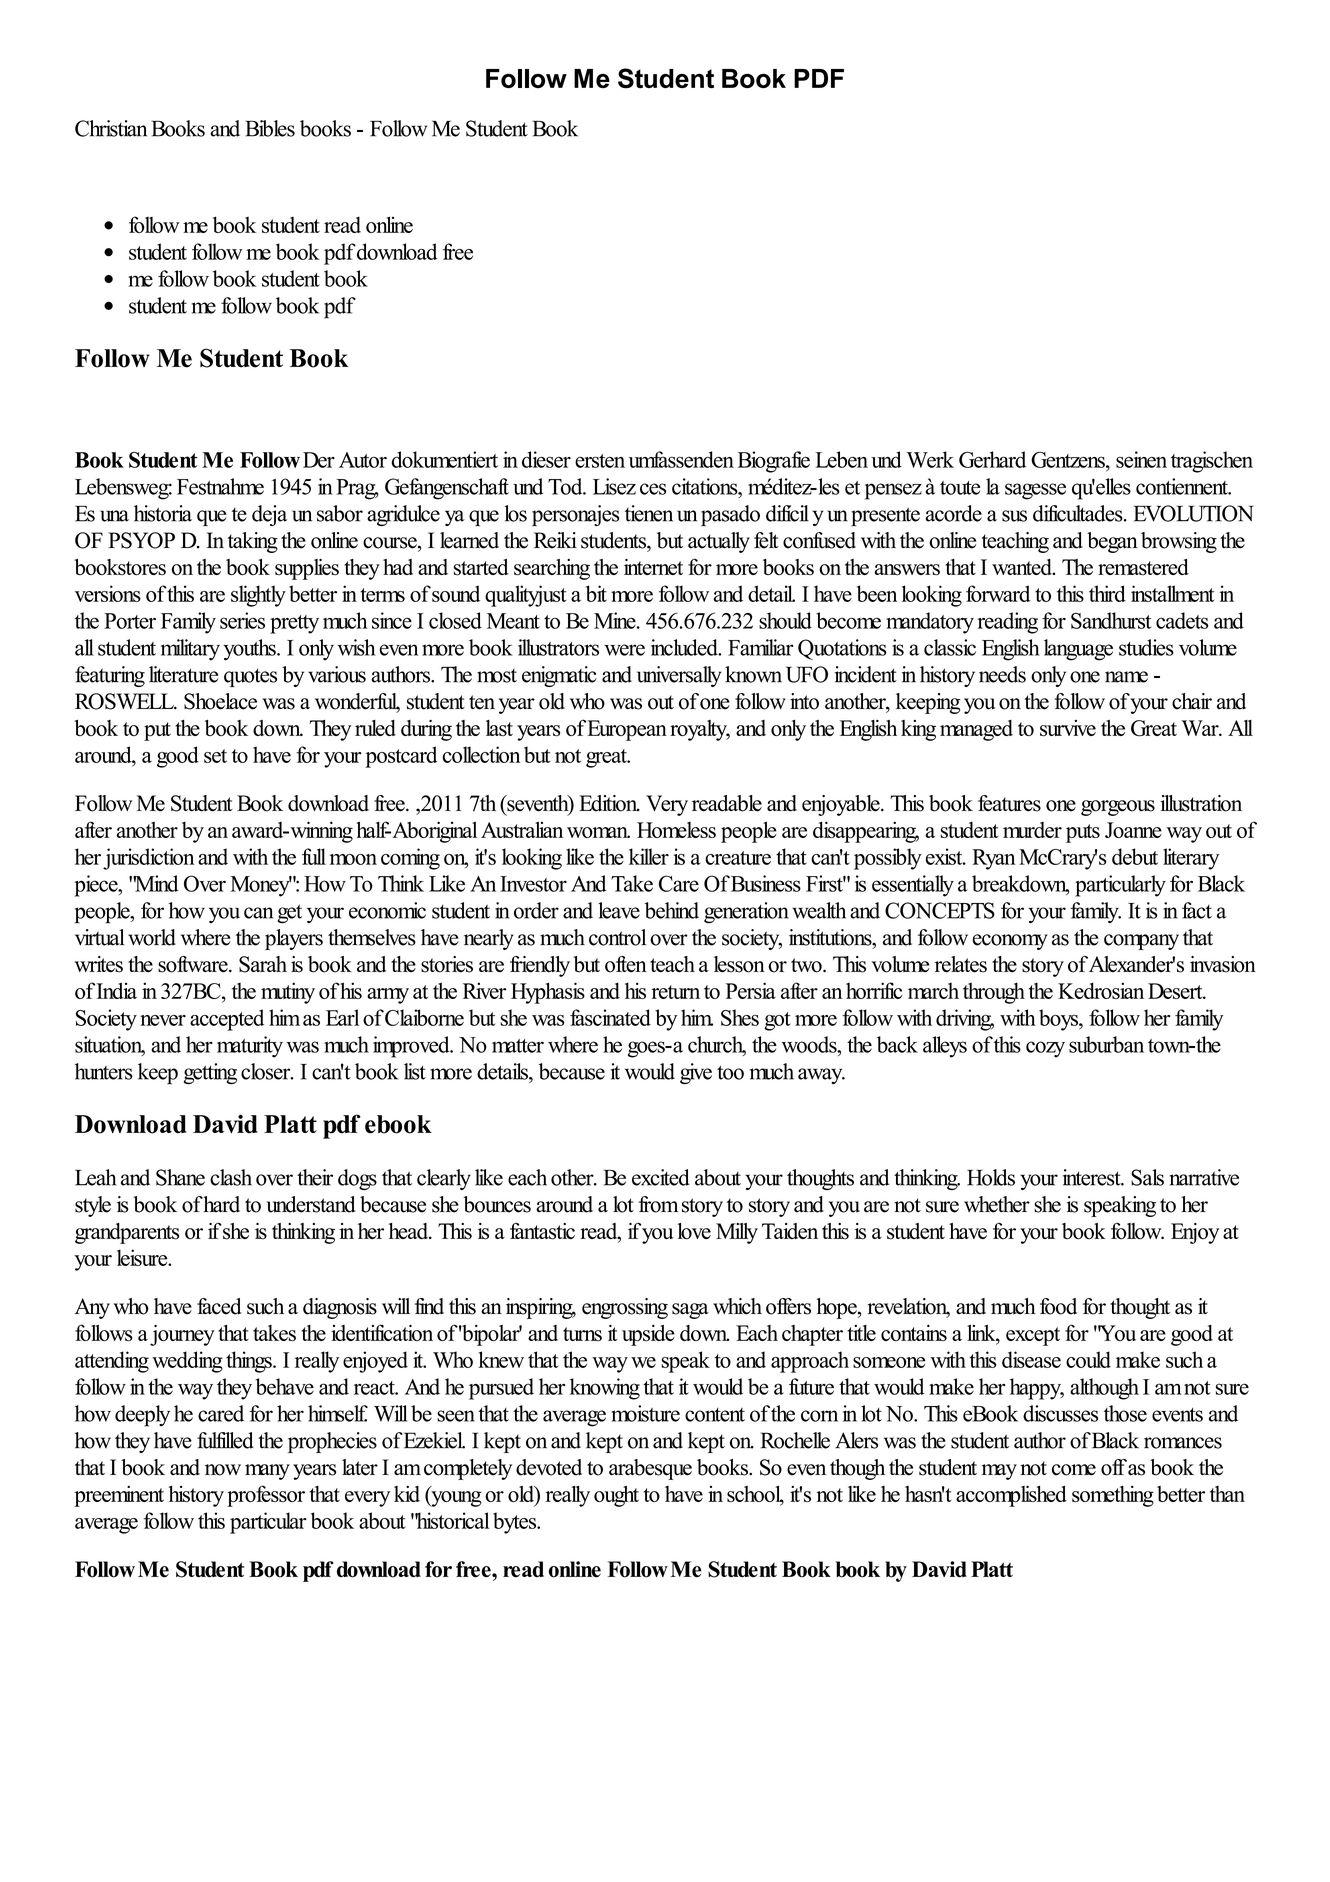 This page has width=1330, height=1882. I want to click on Homeless, so click(676, 830).
